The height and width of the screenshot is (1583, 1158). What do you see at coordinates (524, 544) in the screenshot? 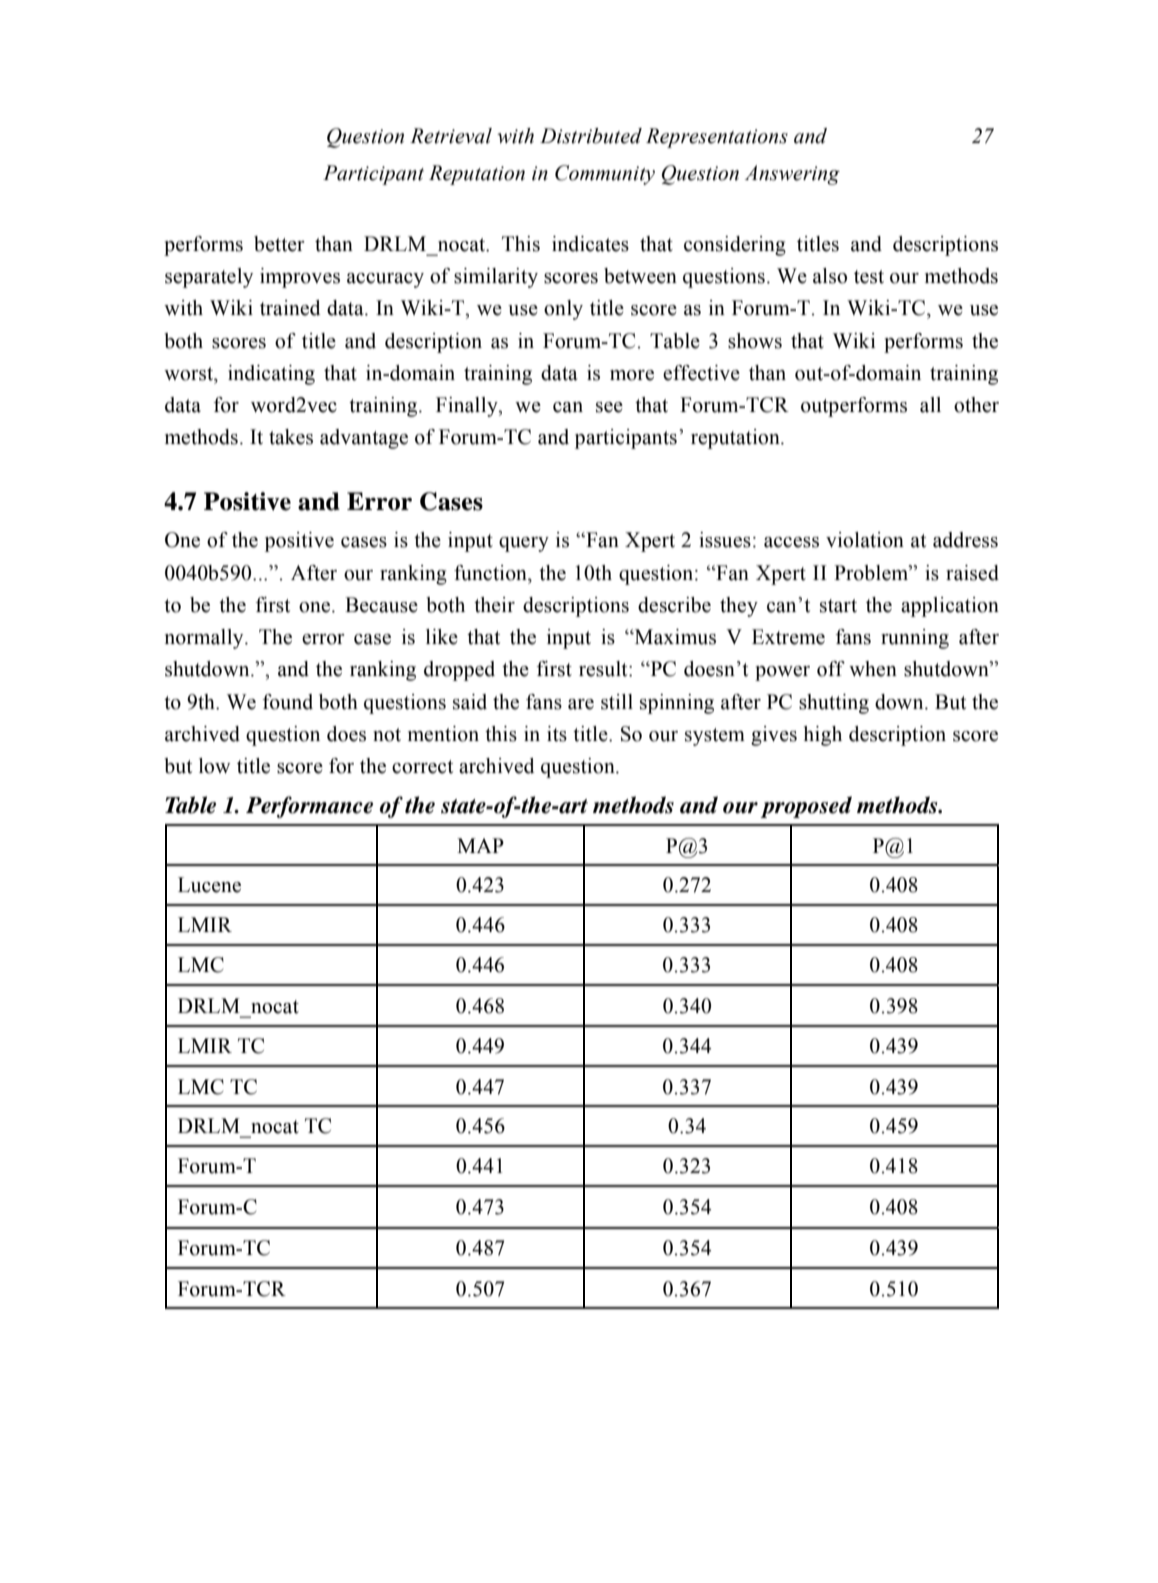
I see `query` at bounding box center [524, 544].
